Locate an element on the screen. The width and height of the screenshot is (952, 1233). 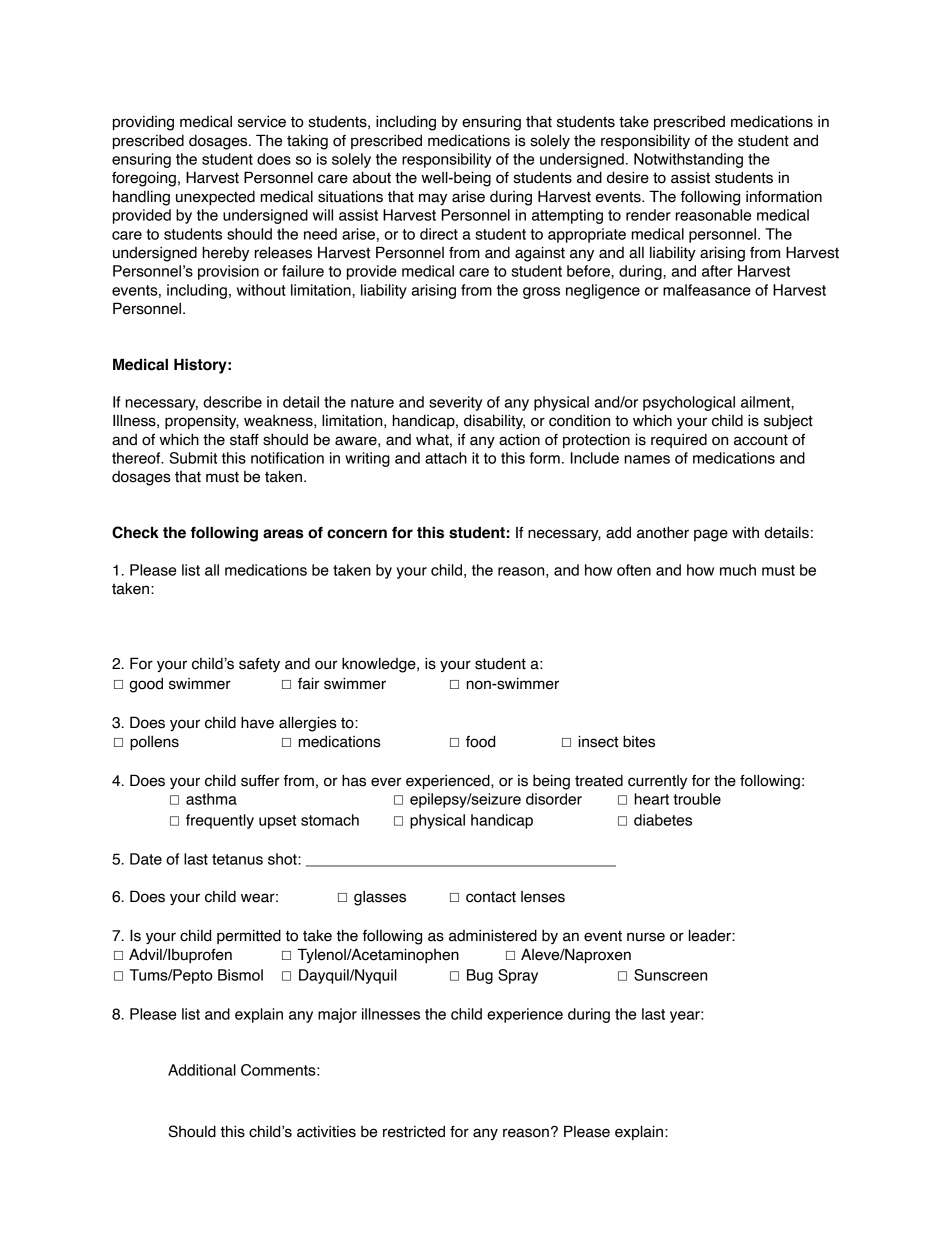
safety is located at coordinates (259, 665).
